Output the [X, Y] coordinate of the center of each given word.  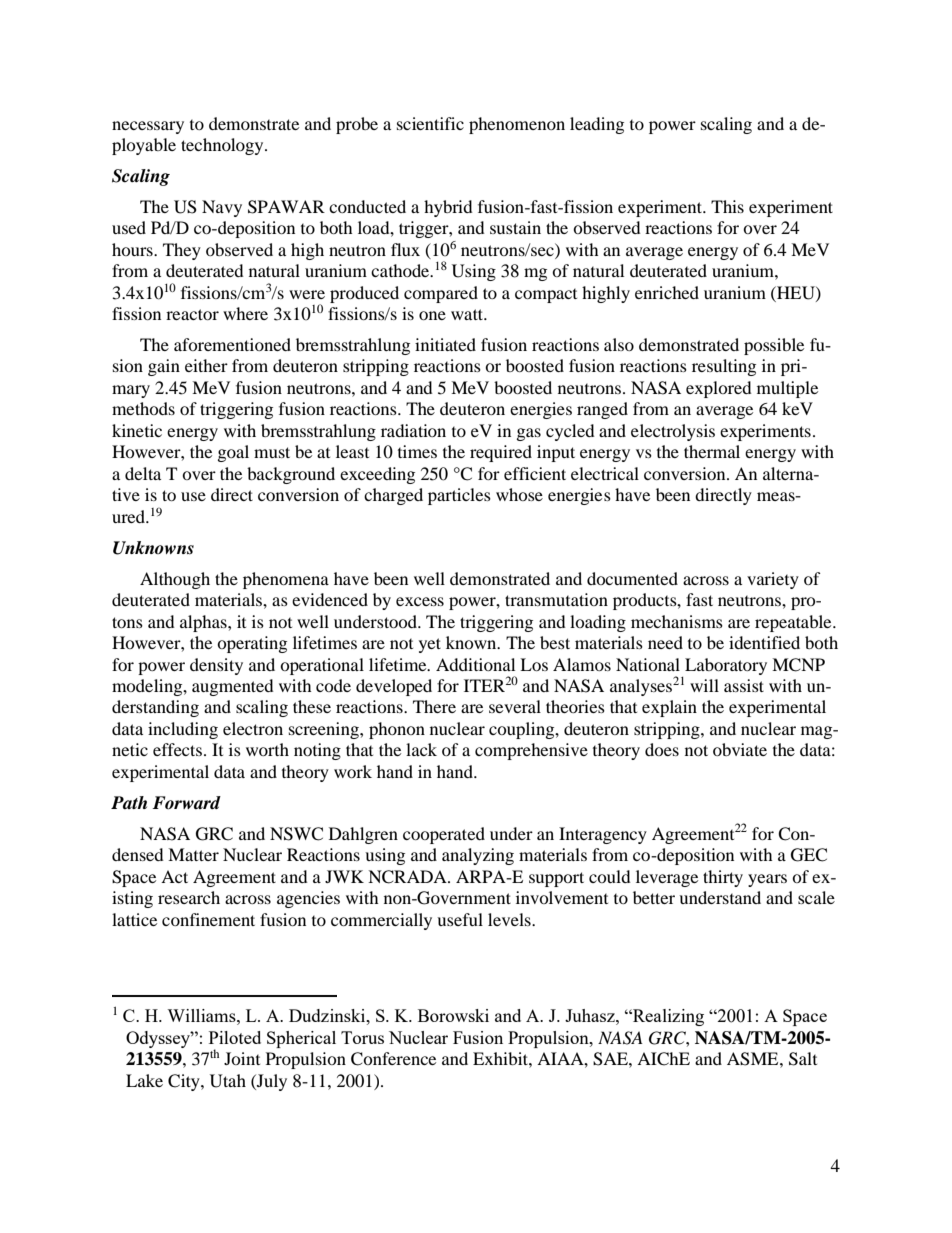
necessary [148, 127]
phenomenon [517, 125]
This [727, 206]
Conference [393, 1059]
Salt [803, 1059]
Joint [242, 1058]
